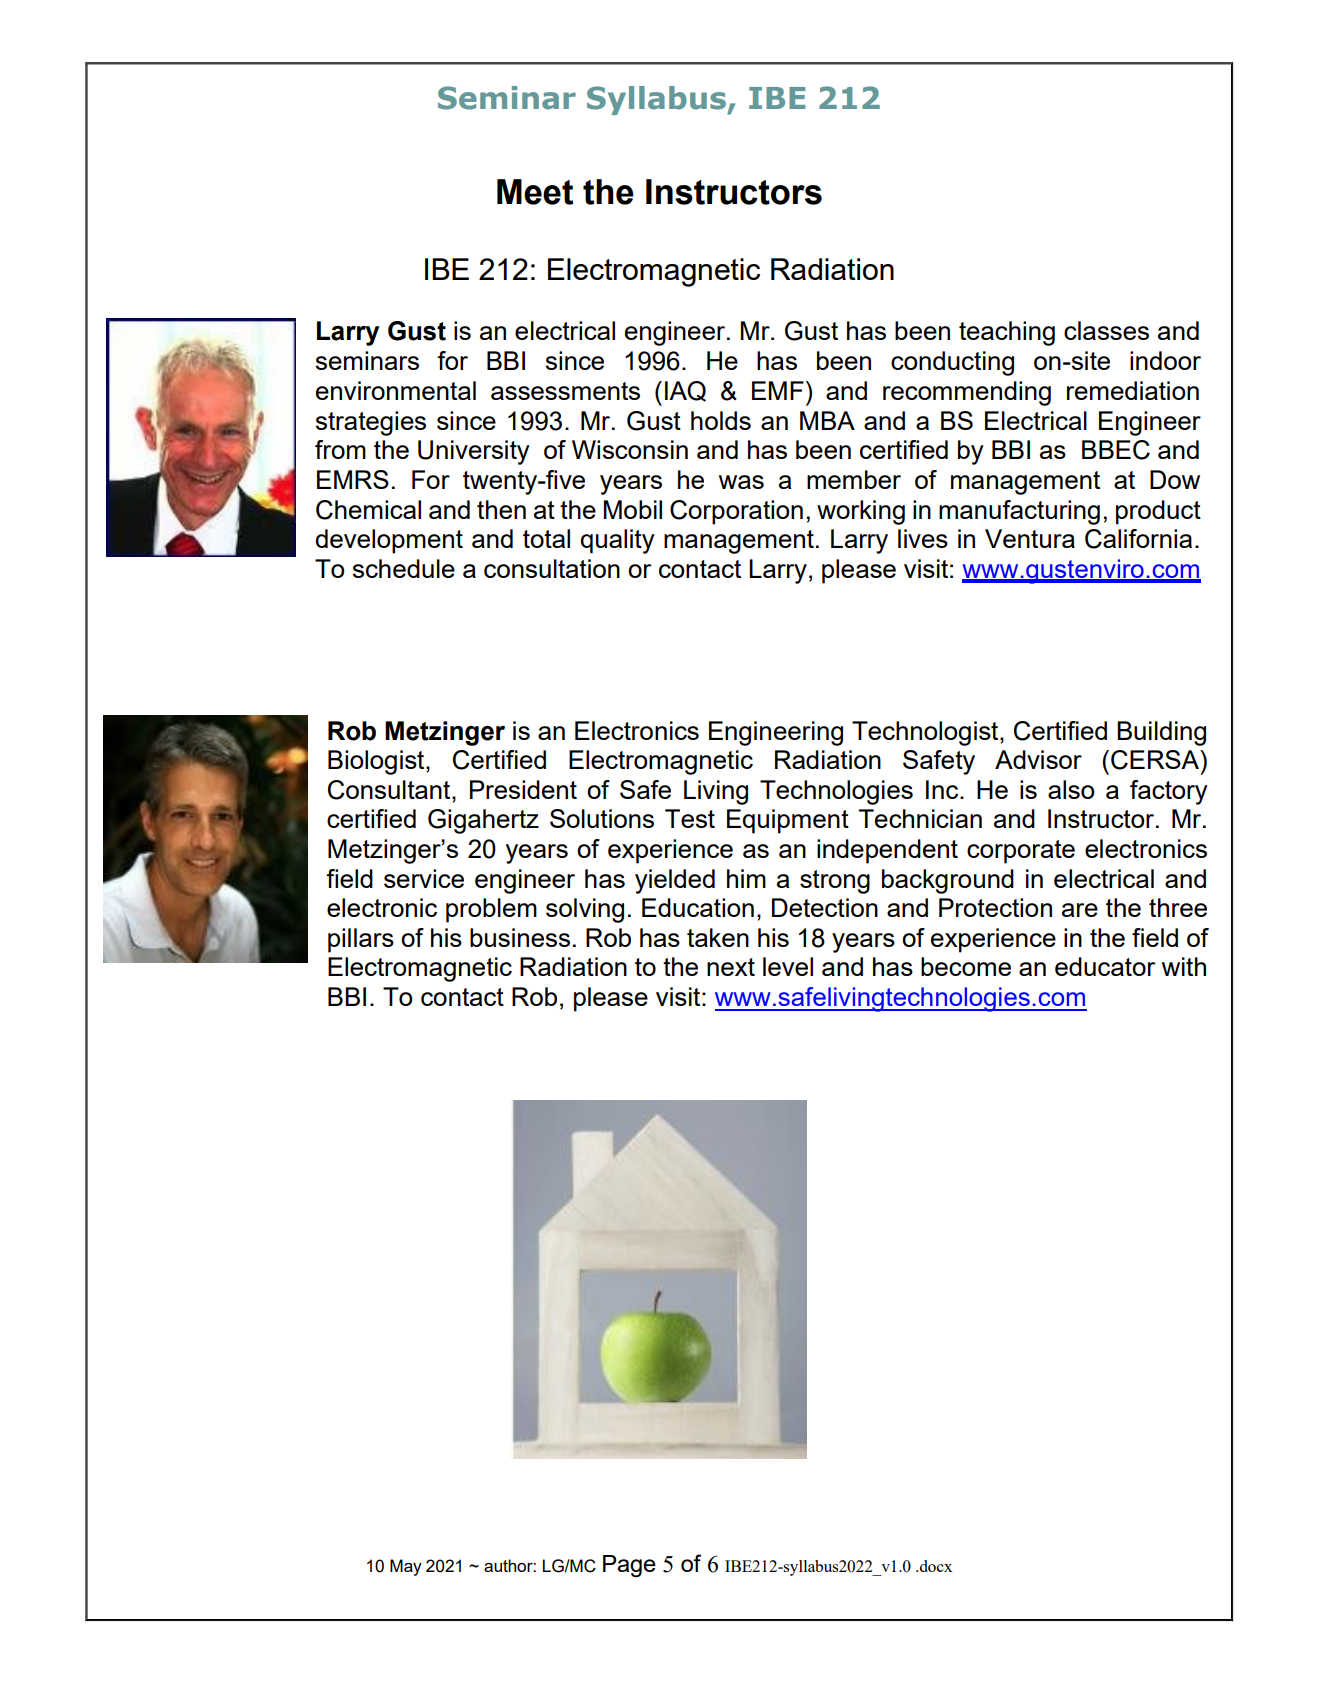 Image resolution: width=1318 pixels, height=1706 pixels. What do you see at coordinates (406, 1567) in the screenshot?
I see `May` at bounding box center [406, 1567].
